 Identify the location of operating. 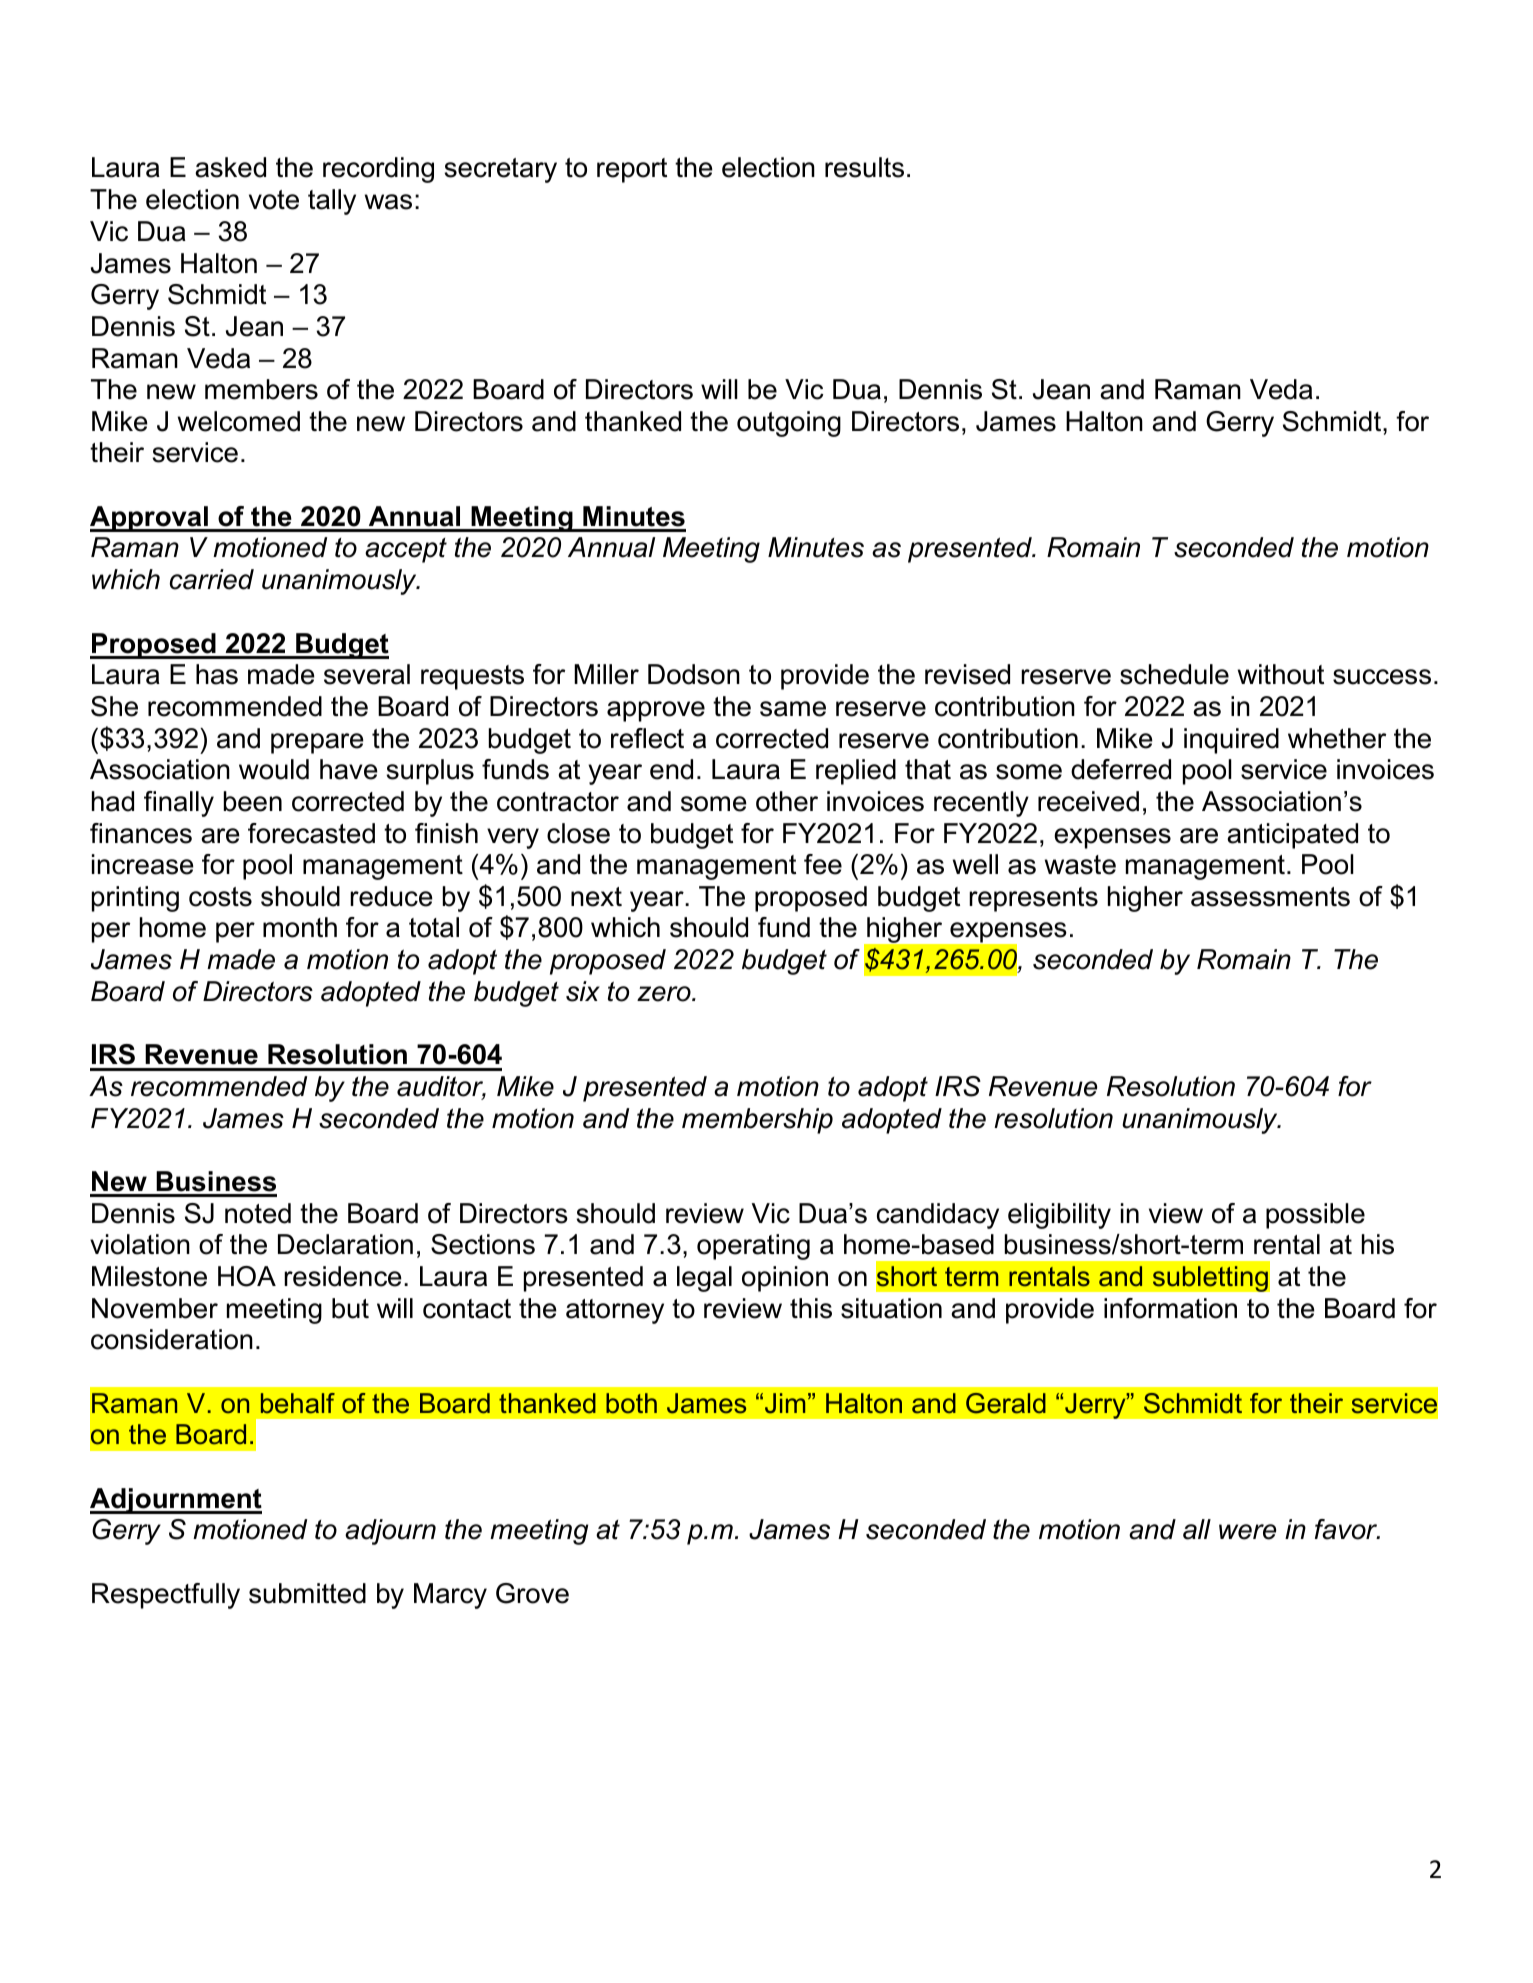
(753, 1247).
